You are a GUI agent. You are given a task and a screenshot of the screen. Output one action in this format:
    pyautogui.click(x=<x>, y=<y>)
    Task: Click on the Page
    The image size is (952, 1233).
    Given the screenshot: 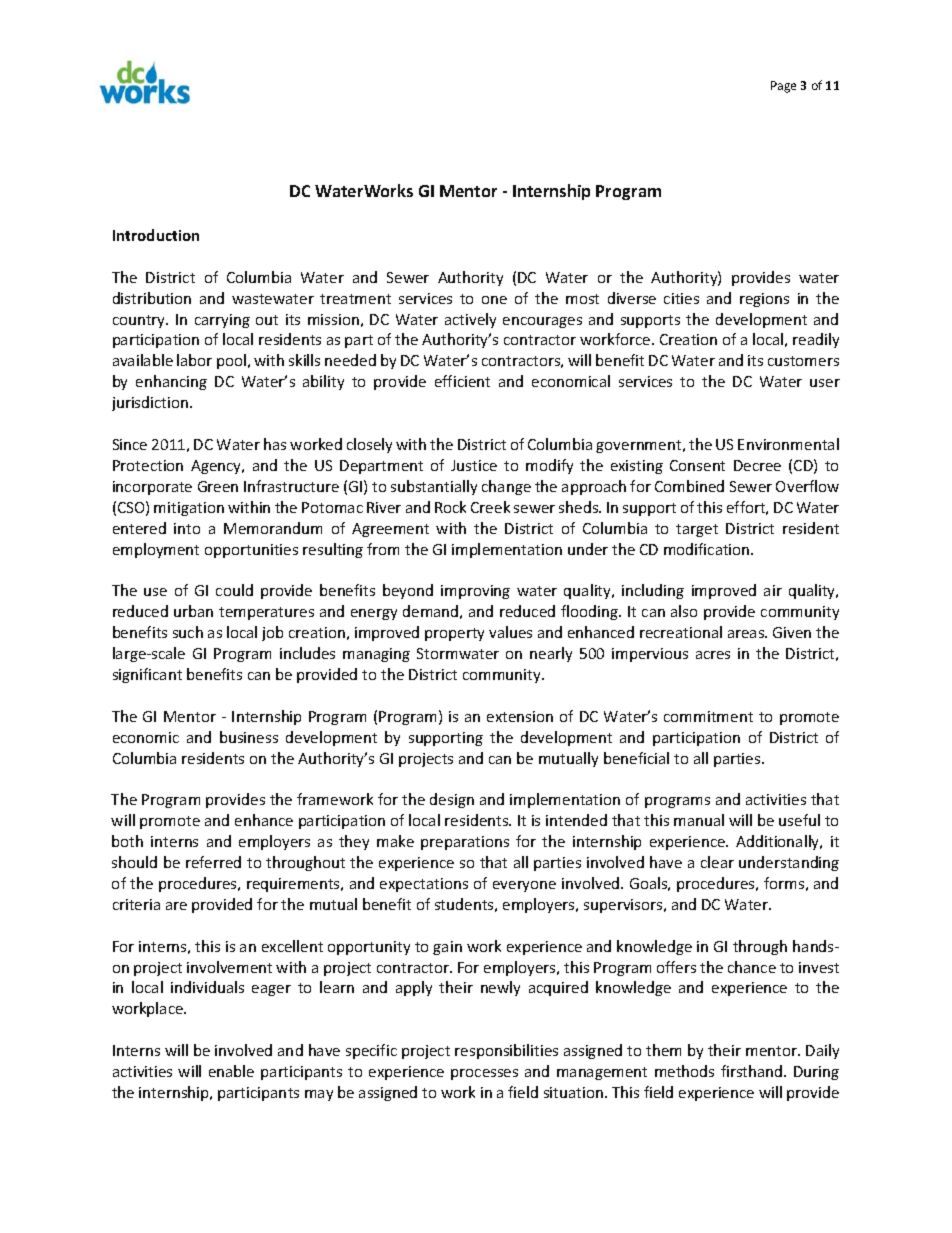 What is the action you would take?
    pyautogui.click(x=783, y=87)
